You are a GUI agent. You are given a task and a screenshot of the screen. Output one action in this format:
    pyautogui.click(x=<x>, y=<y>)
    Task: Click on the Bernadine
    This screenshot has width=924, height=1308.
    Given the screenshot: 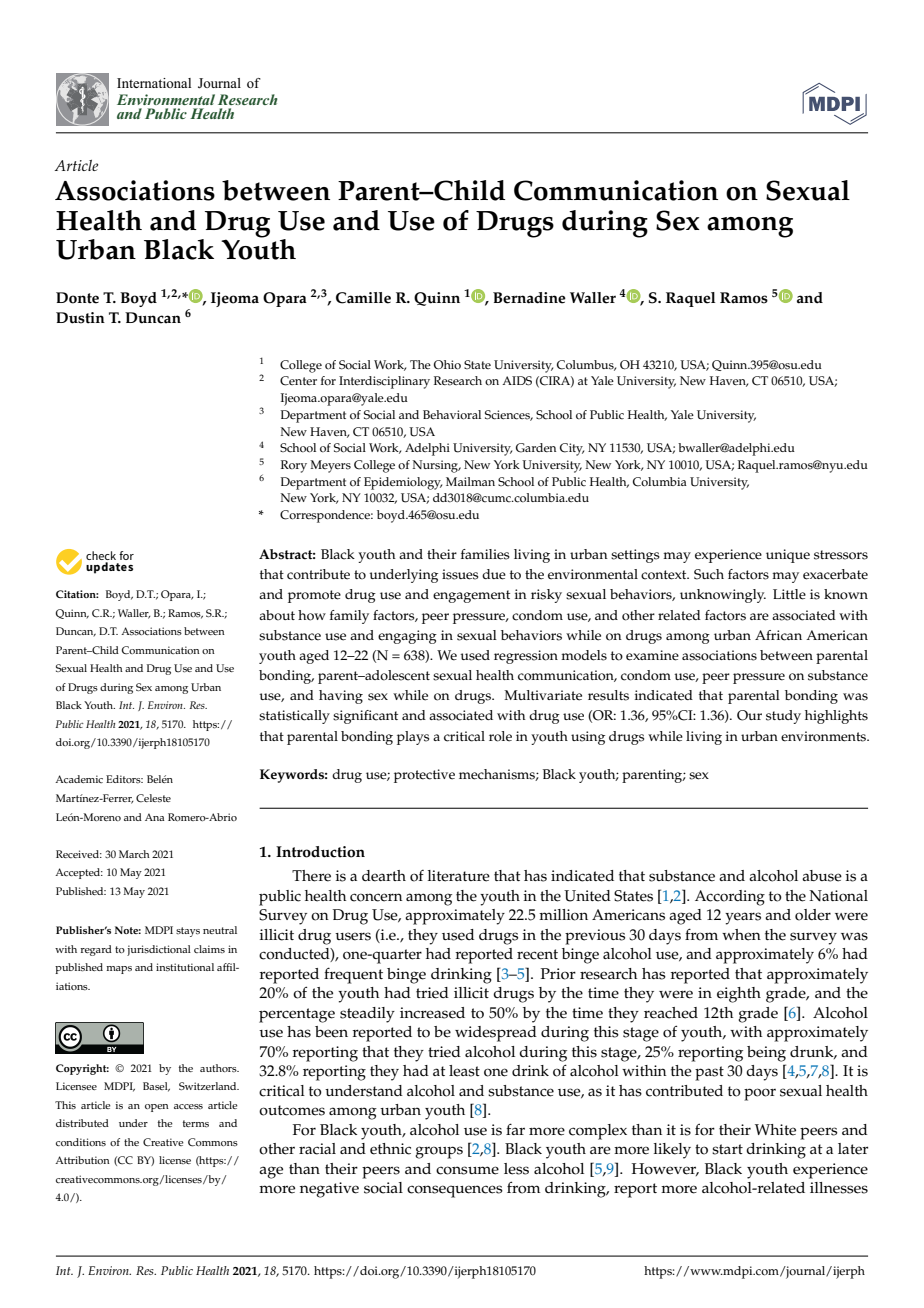 What is the action you would take?
    pyautogui.click(x=529, y=298)
